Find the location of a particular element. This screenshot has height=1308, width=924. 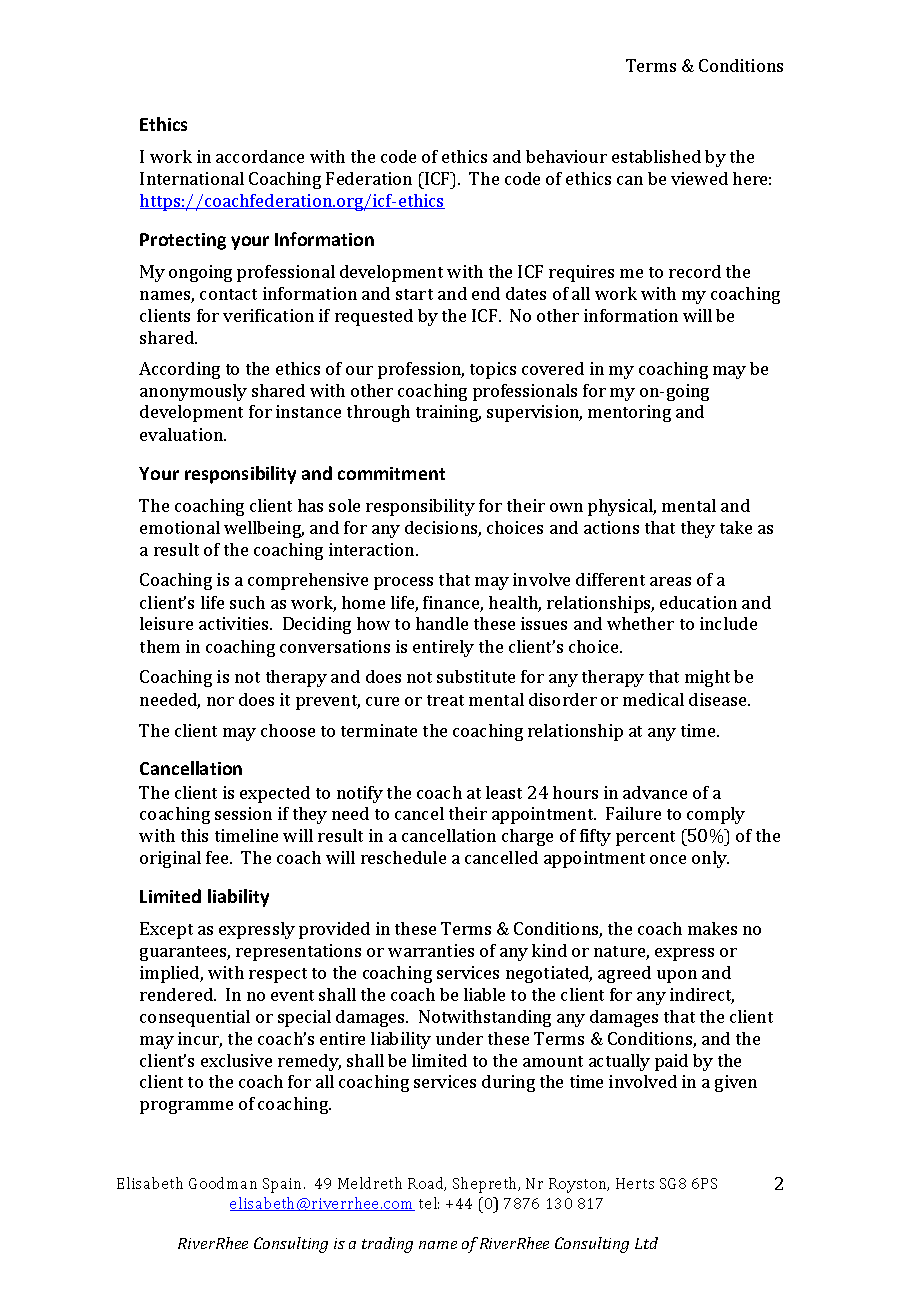

fee is located at coordinates (218, 857).
